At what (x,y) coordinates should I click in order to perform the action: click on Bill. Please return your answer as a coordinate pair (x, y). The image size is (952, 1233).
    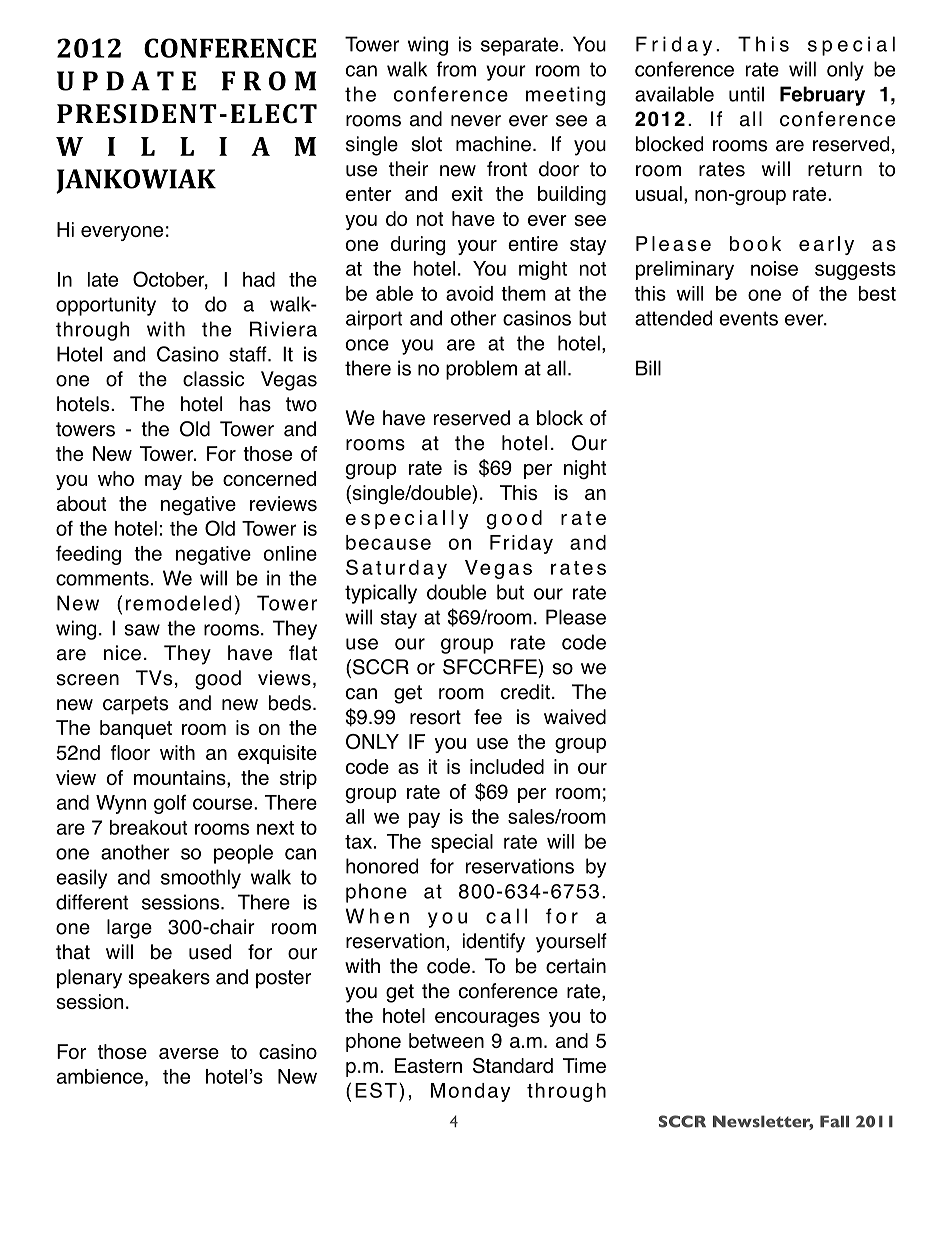
    Looking at the image, I should click on (648, 368).
